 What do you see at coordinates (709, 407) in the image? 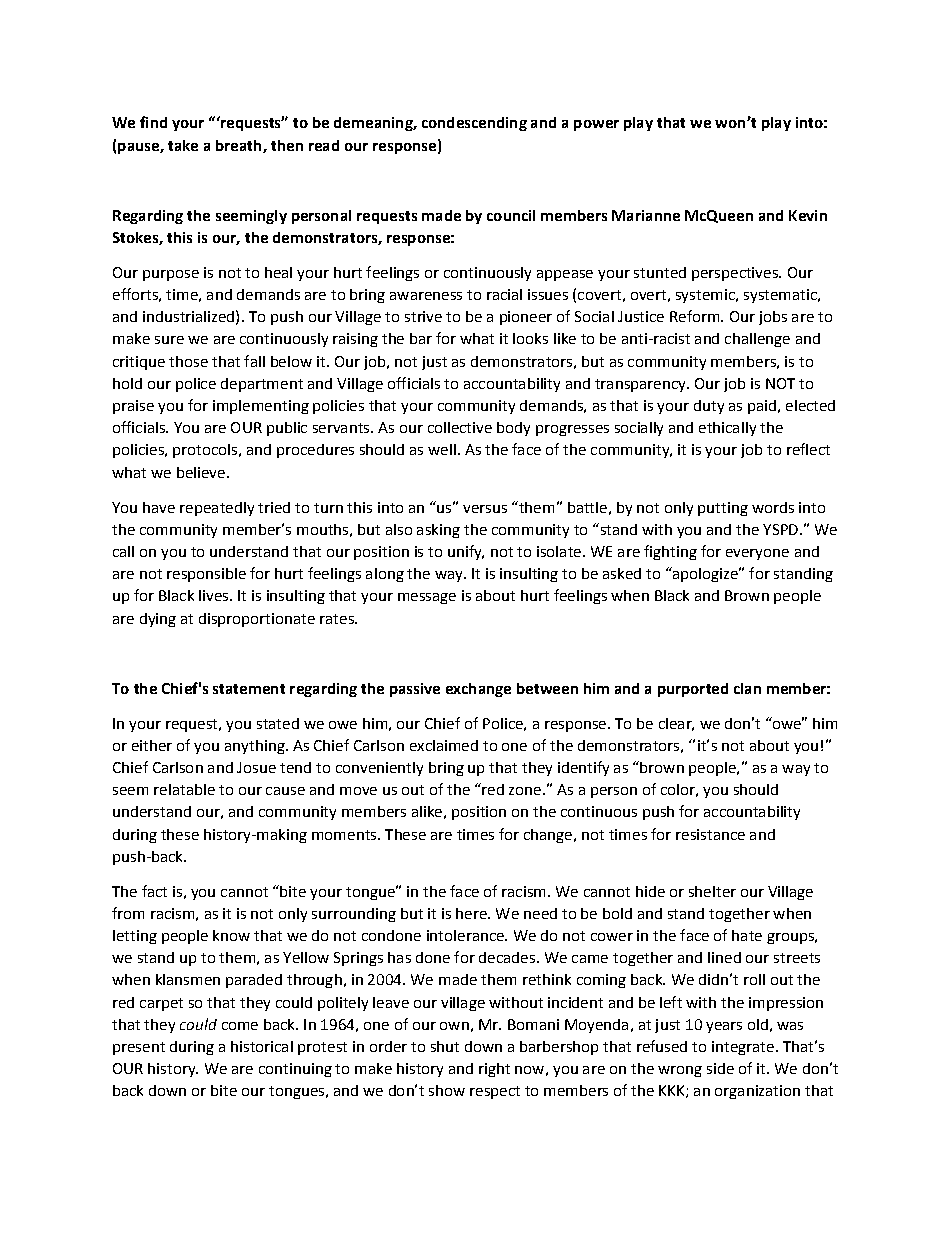
I see `duty` at bounding box center [709, 407].
